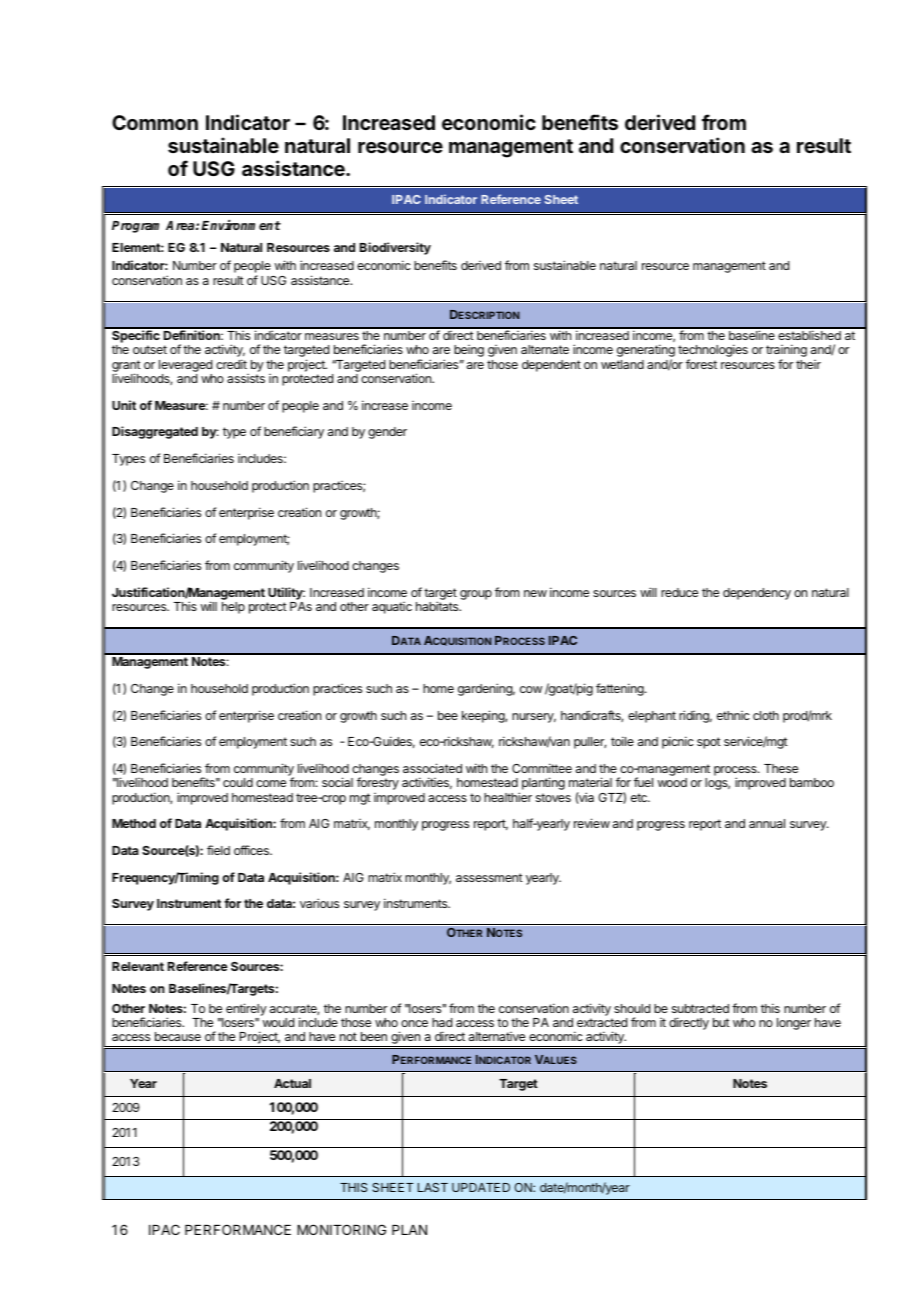 The height and width of the image is (1308, 924). I want to click on technologies, so click(713, 352).
